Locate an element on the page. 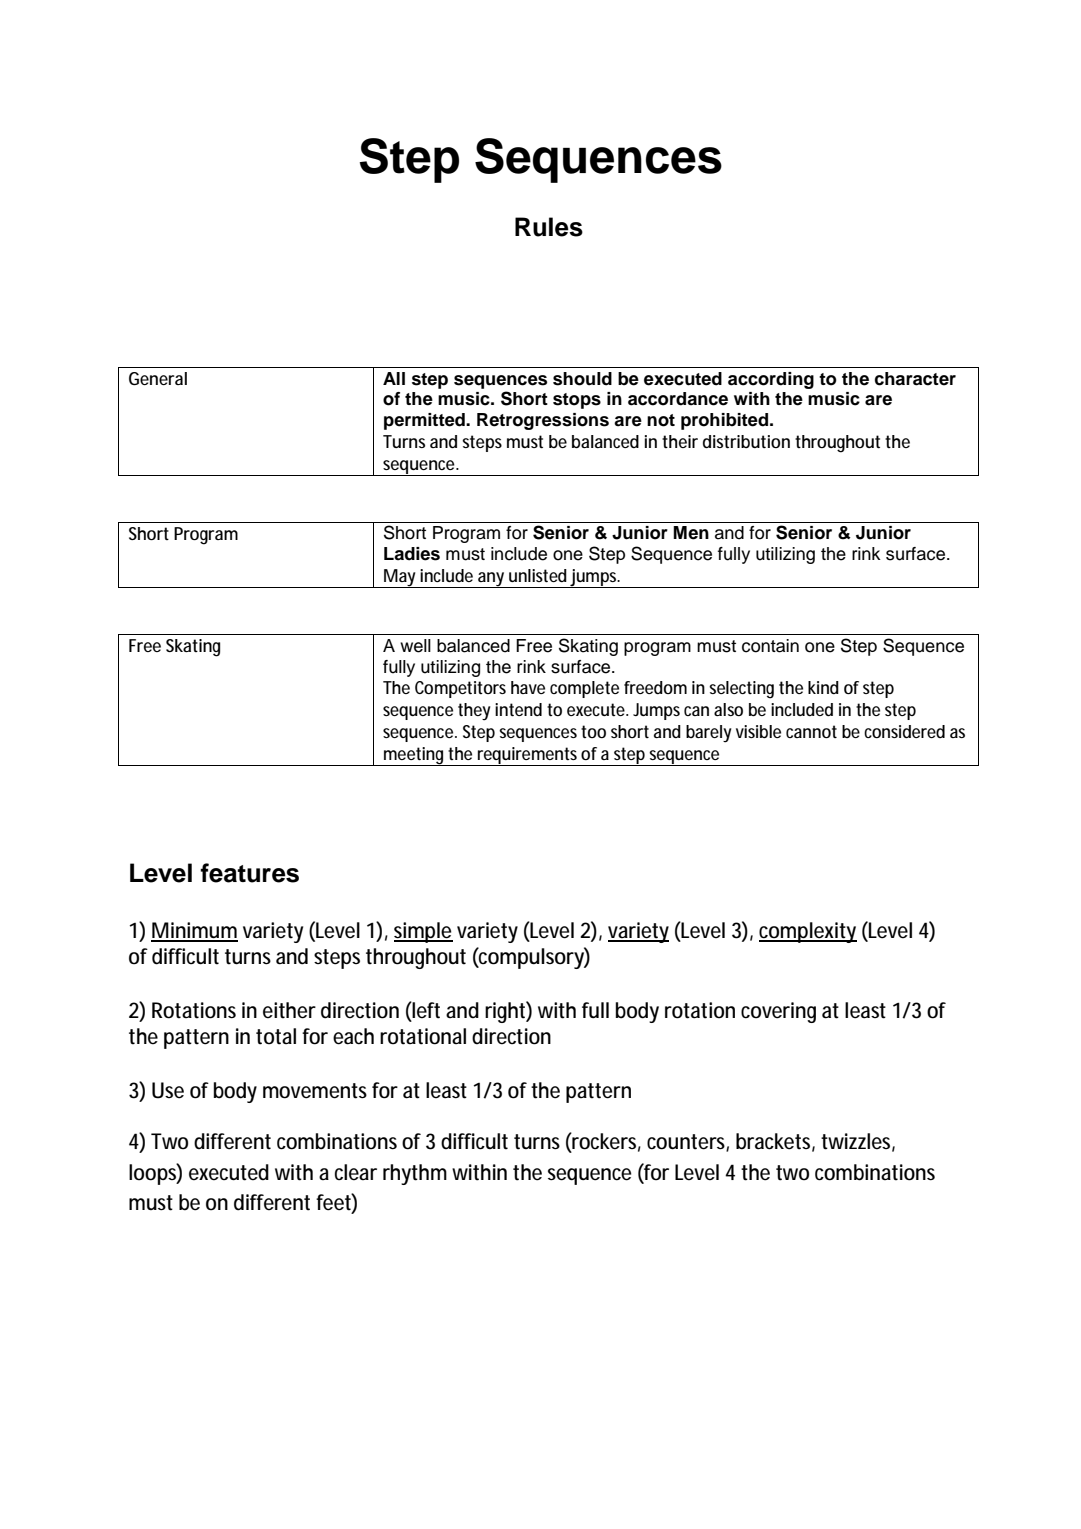 This page has height=1529, width=1081. Ladies is located at coordinates (412, 554).
